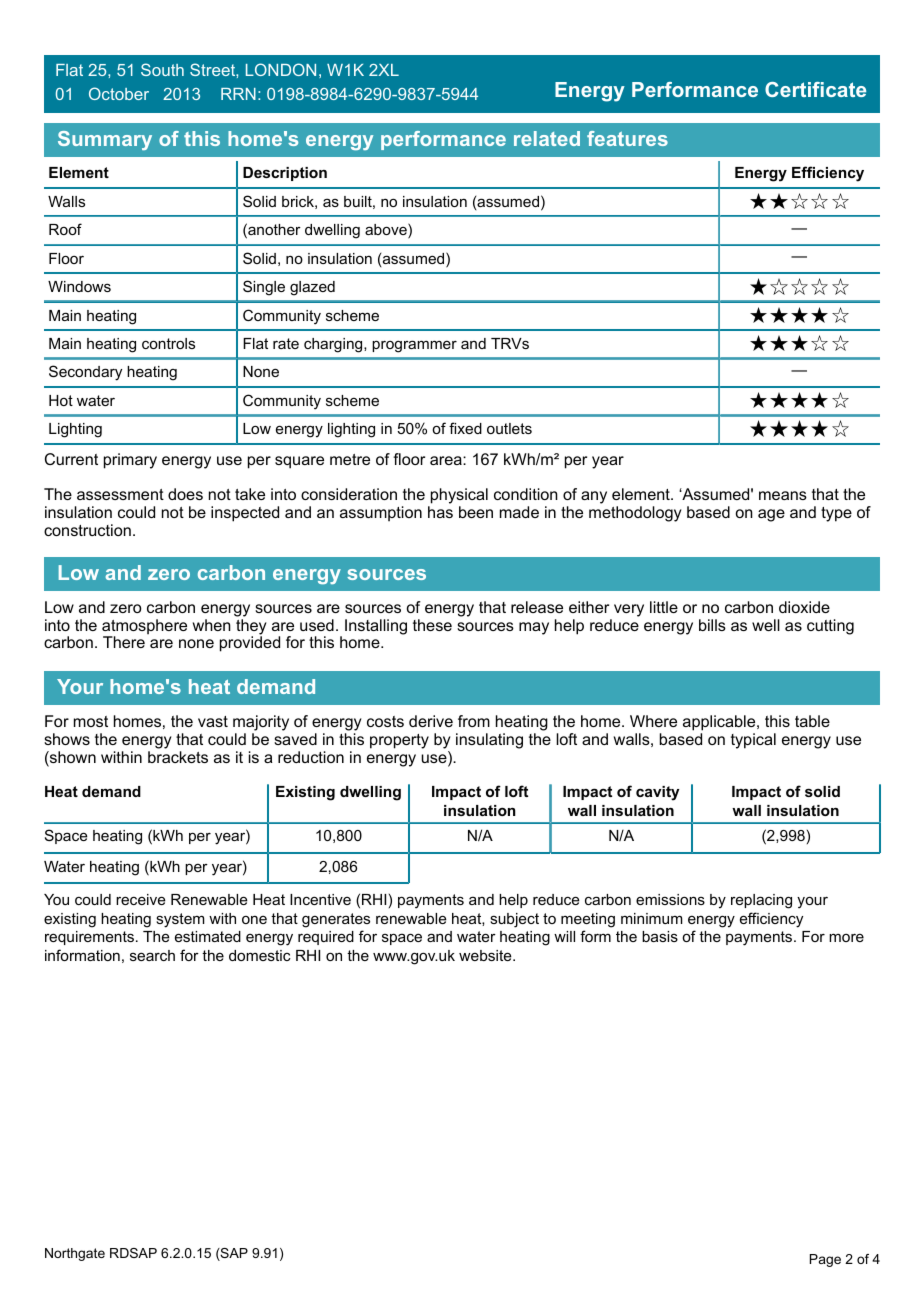 The height and width of the screenshot is (1308, 924). What do you see at coordinates (75, 1254) in the screenshot?
I see `Northgate` at bounding box center [75, 1254].
